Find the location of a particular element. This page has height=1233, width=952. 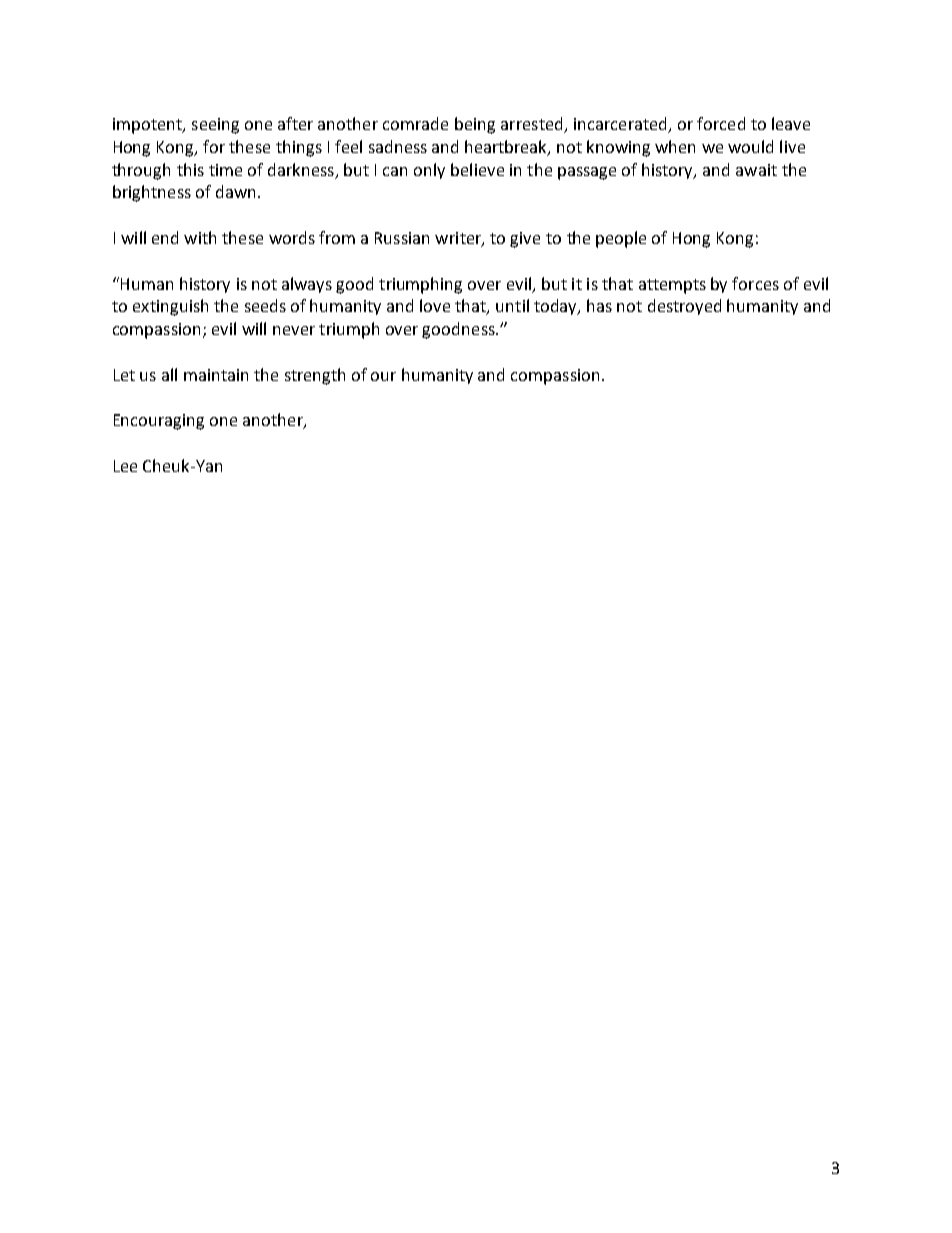

forced is located at coordinates (721, 123).
